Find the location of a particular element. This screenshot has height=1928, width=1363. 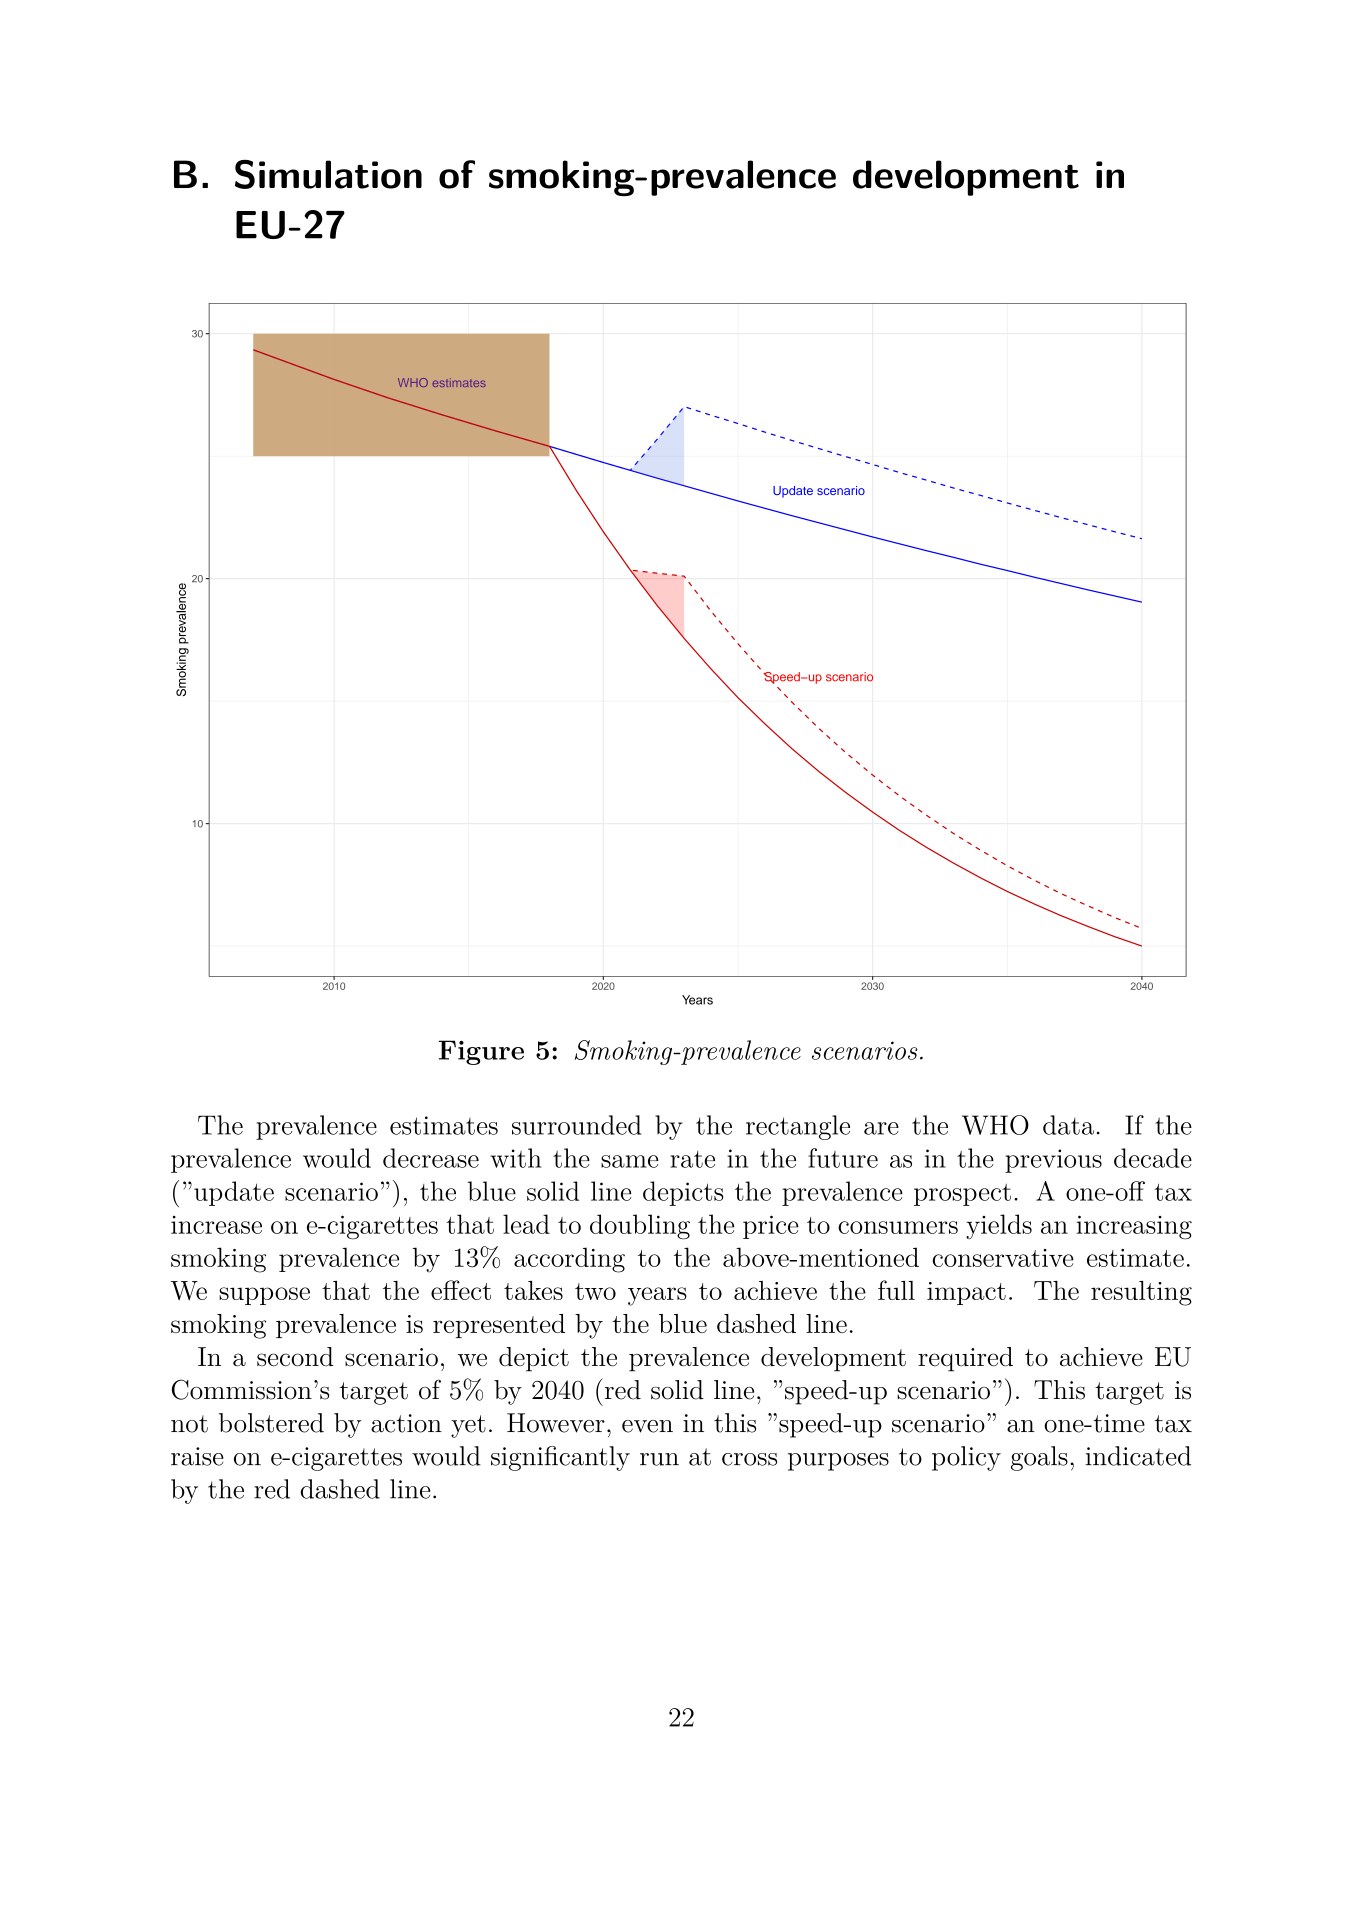

goals is located at coordinates (1039, 1458).
